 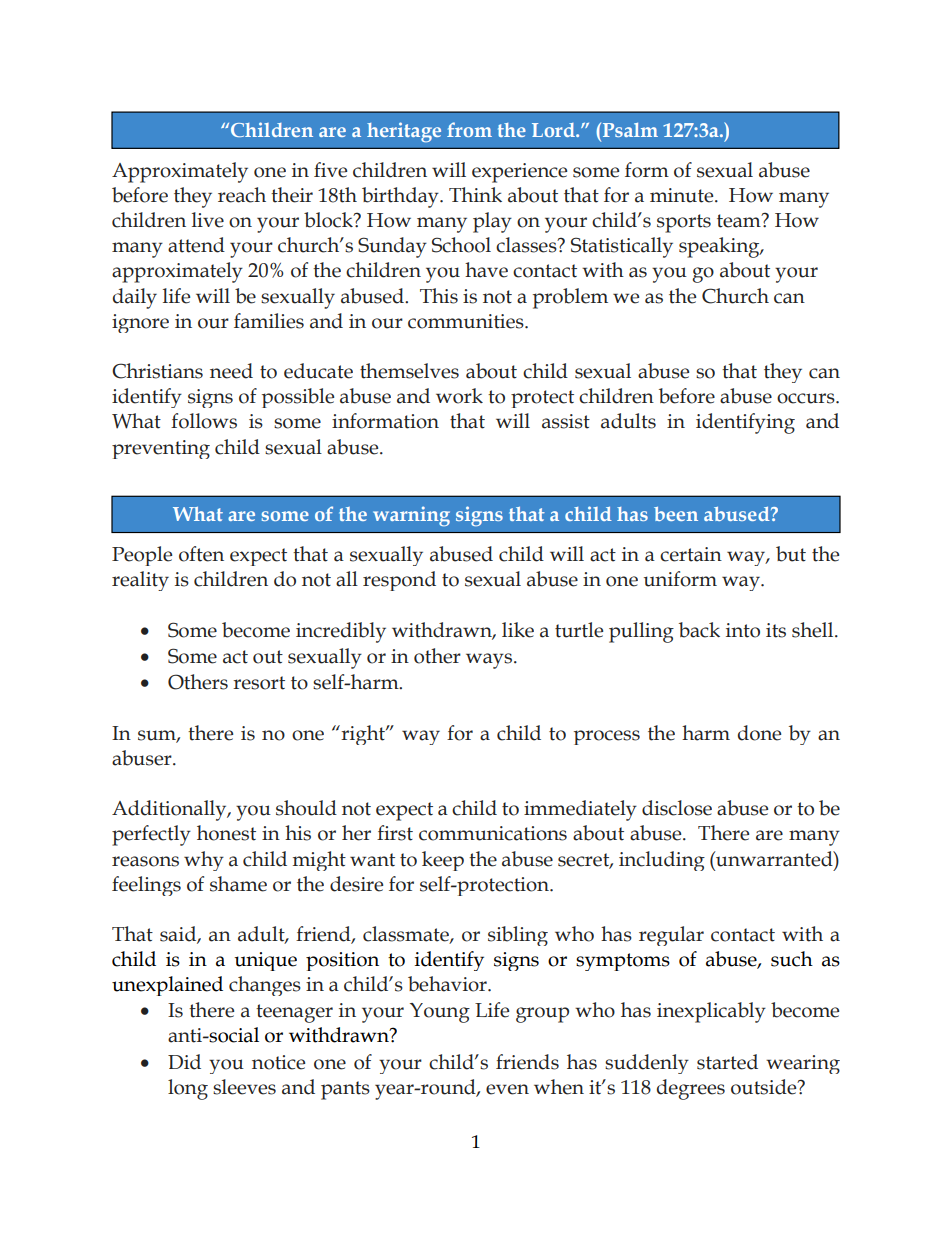 What do you see at coordinates (459, 396) in the page?
I see `work` at bounding box center [459, 396].
